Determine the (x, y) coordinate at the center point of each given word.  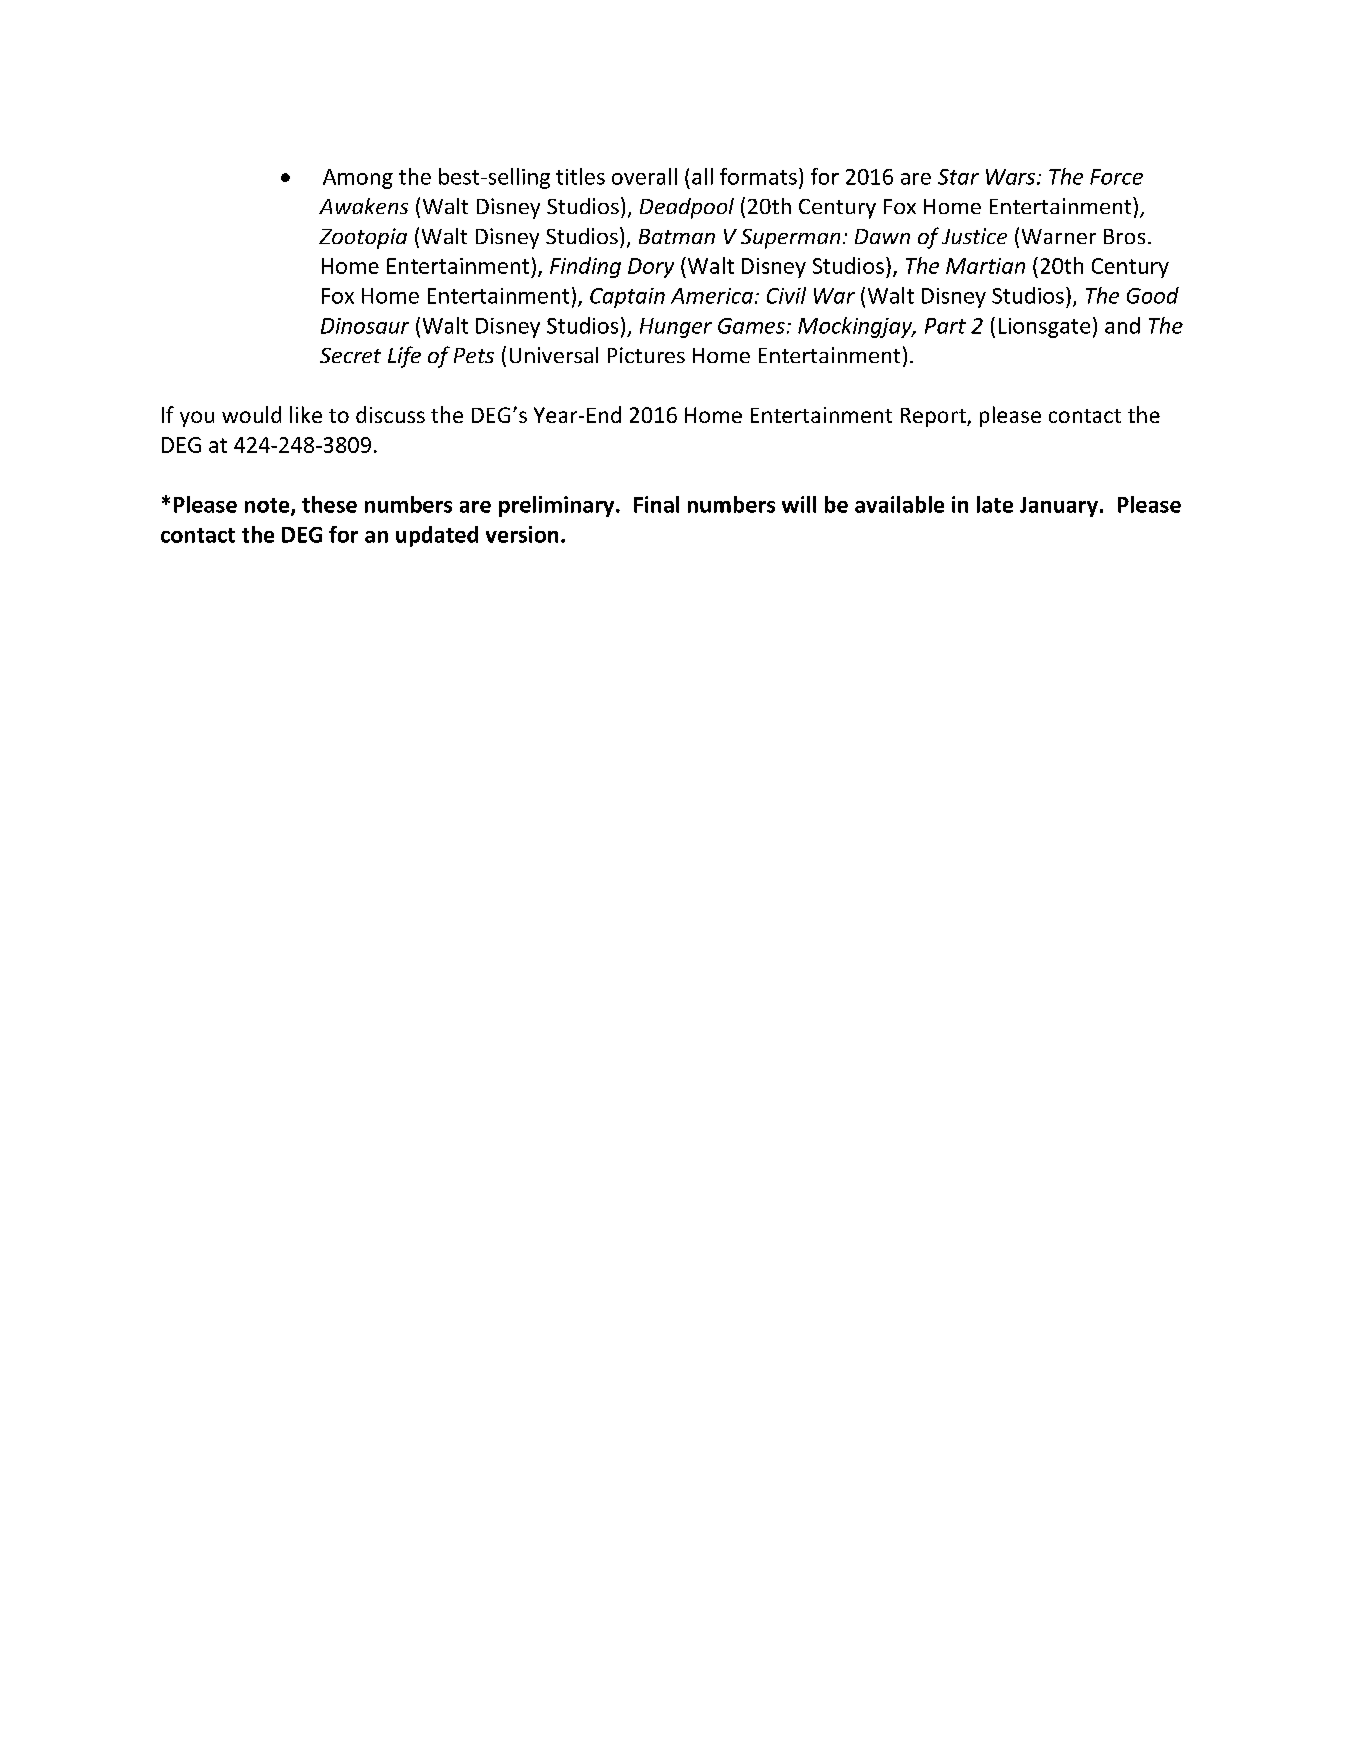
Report (934, 417)
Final (656, 504)
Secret (350, 355)
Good (1153, 295)
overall (644, 176)
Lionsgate (1044, 328)
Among (358, 179)
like (306, 414)
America (712, 296)
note (268, 506)
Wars (1012, 177)
